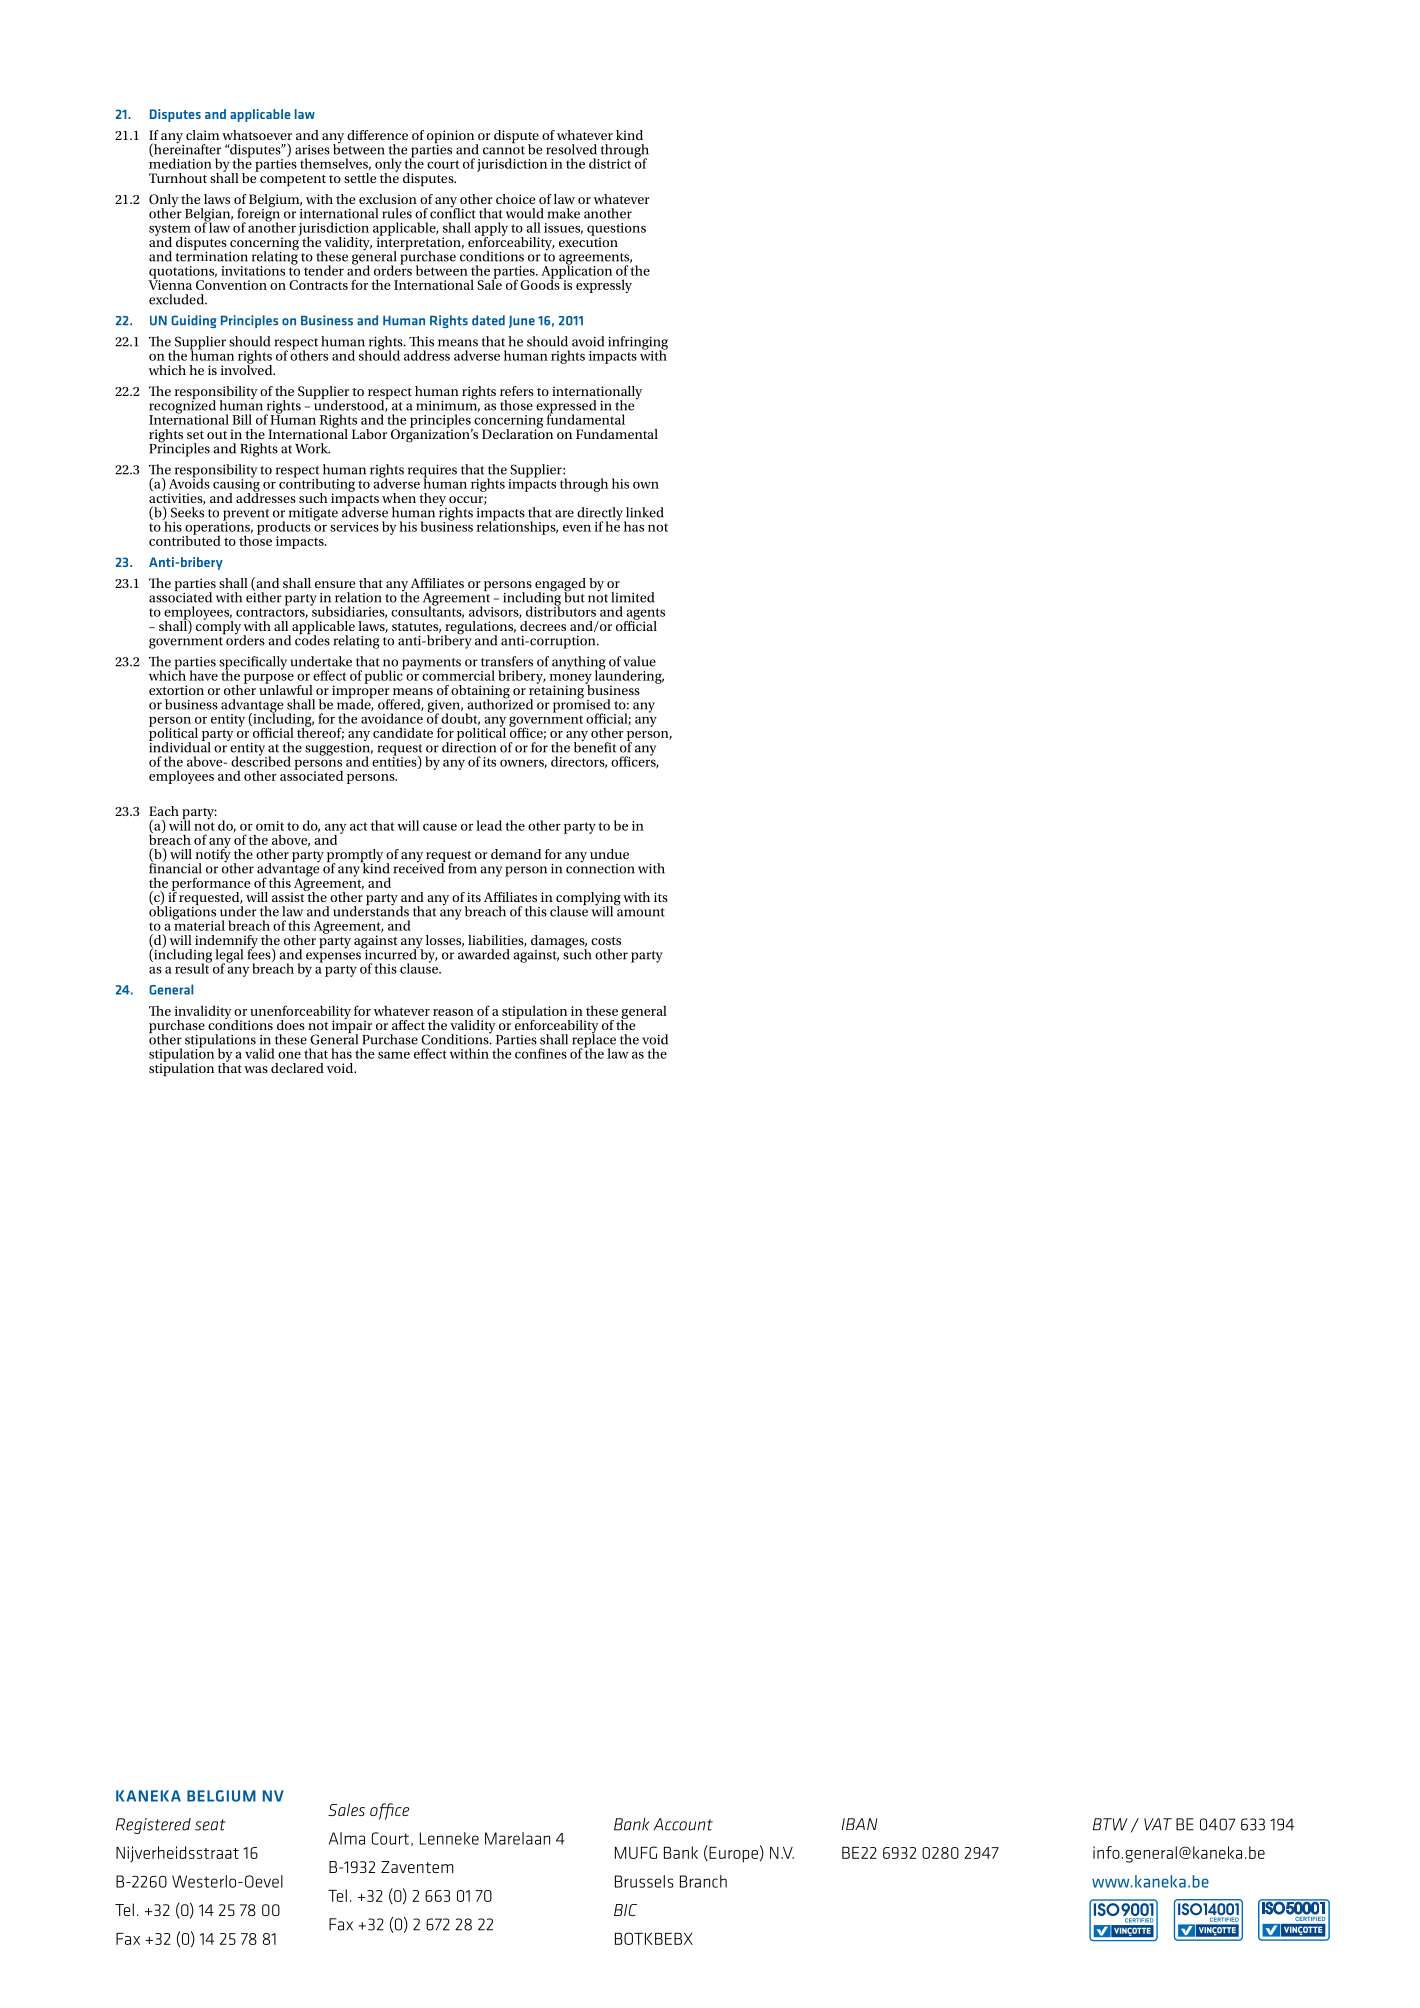  What do you see at coordinates (1110, 1824) in the page?
I see `BTW` at bounding box center [1110, 1824].
